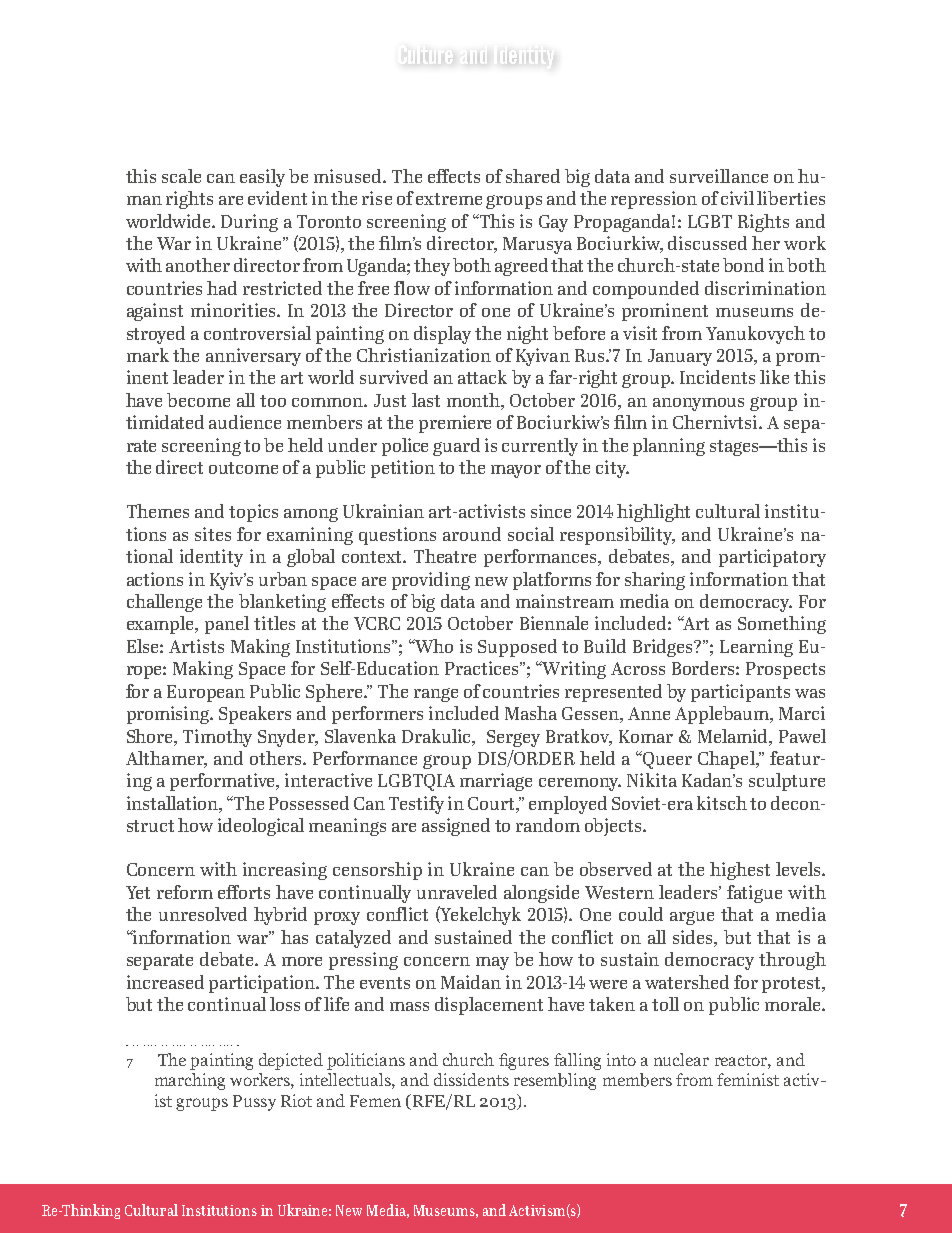  Describe the element at coordinates (455, 424) in the screenshot. I see `premiere` at that location.
